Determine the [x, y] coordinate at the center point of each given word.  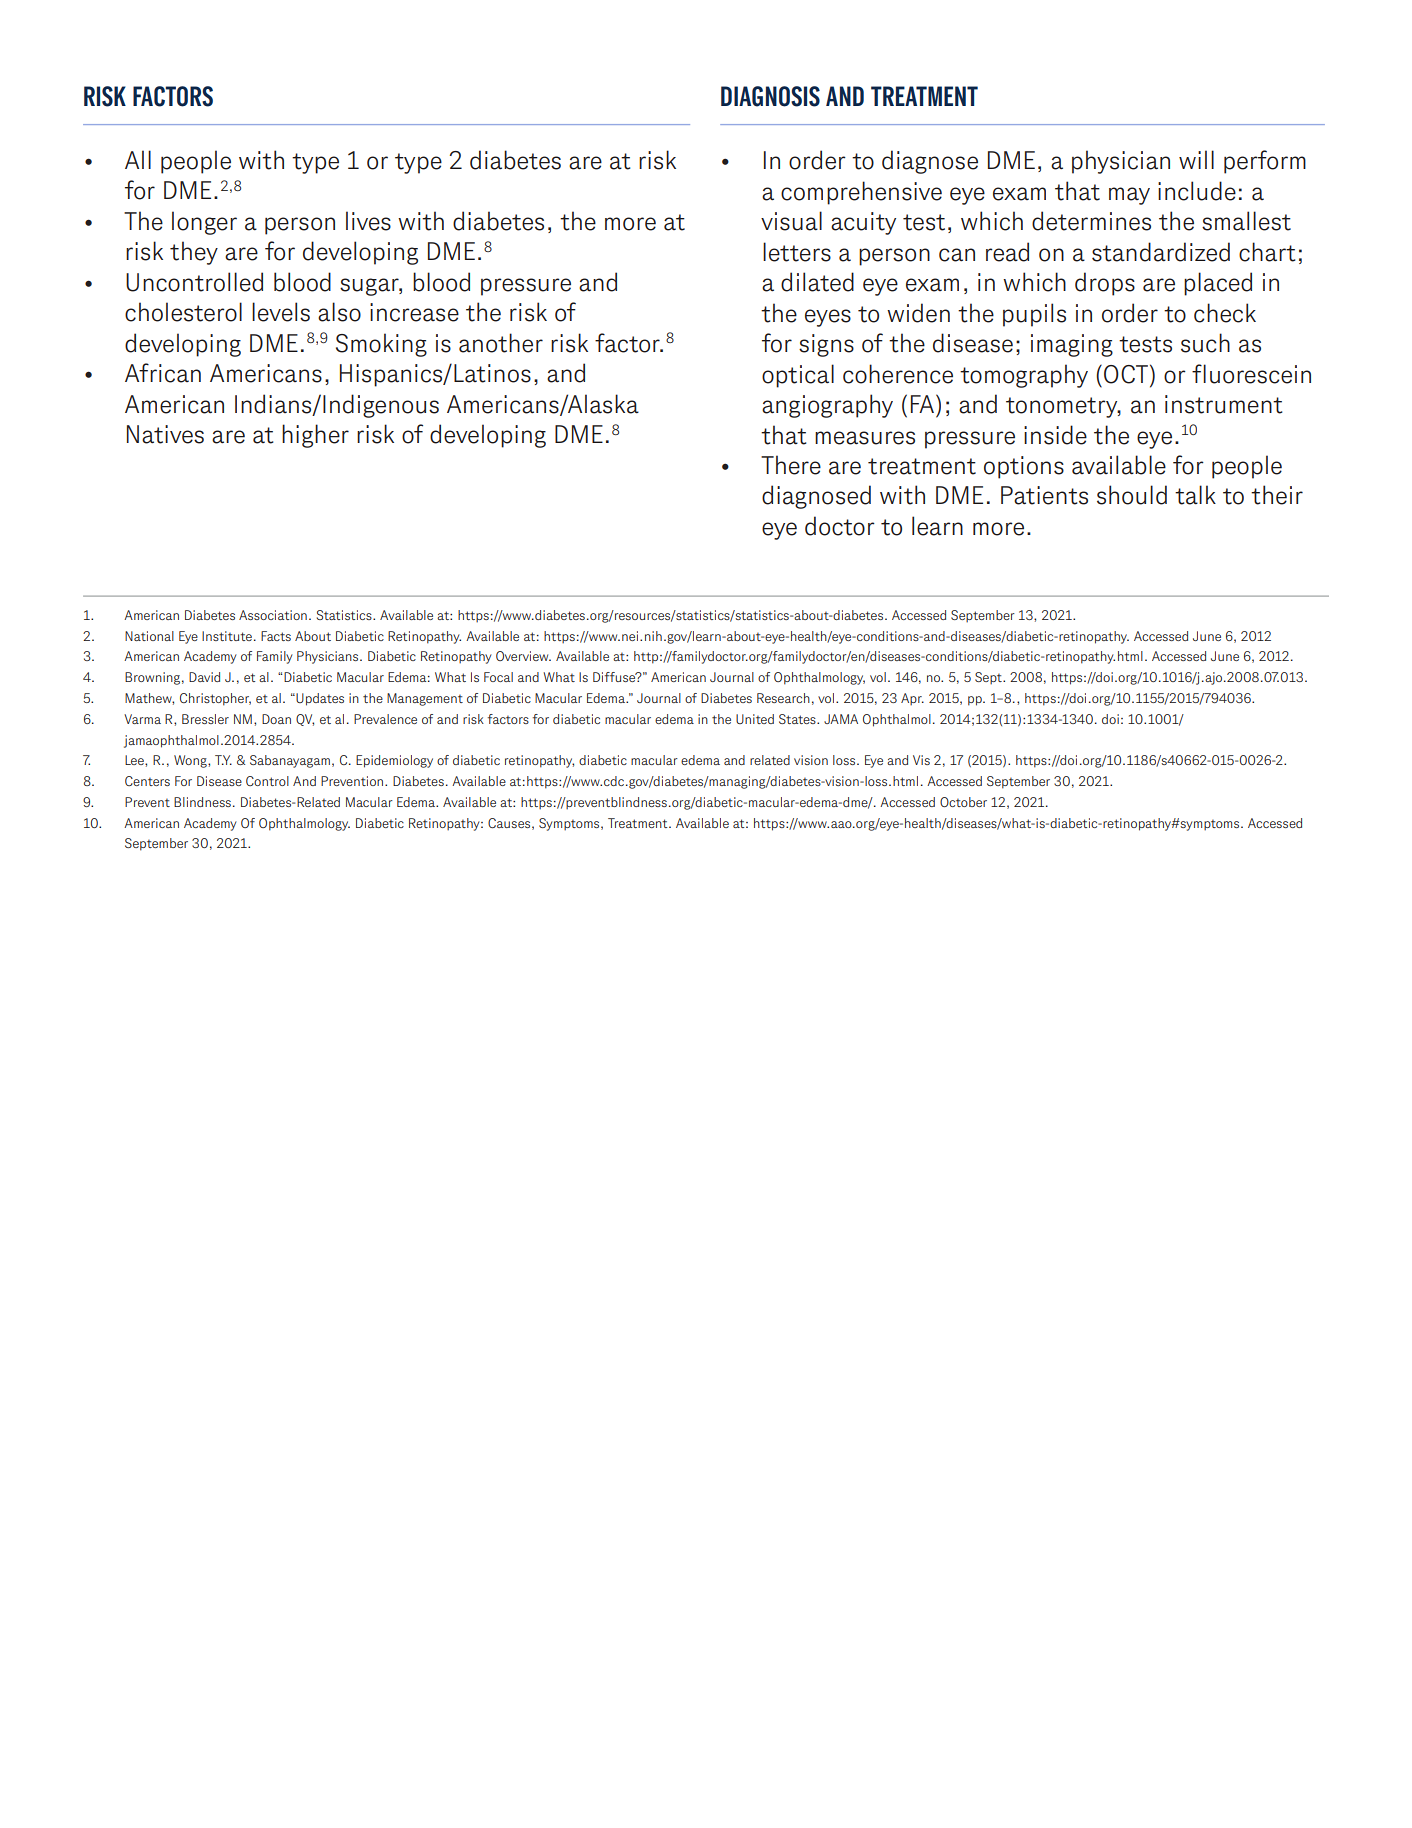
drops [1105, 284]
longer [204, 223]
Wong [191, 761]
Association [273, 615]
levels [281, 312]
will [1196, 159]
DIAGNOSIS [770, 96]
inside [1055, 435]
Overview [523, 656]
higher [315, 436]
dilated [817, 282]
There [791, 465]
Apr [912, 699]
